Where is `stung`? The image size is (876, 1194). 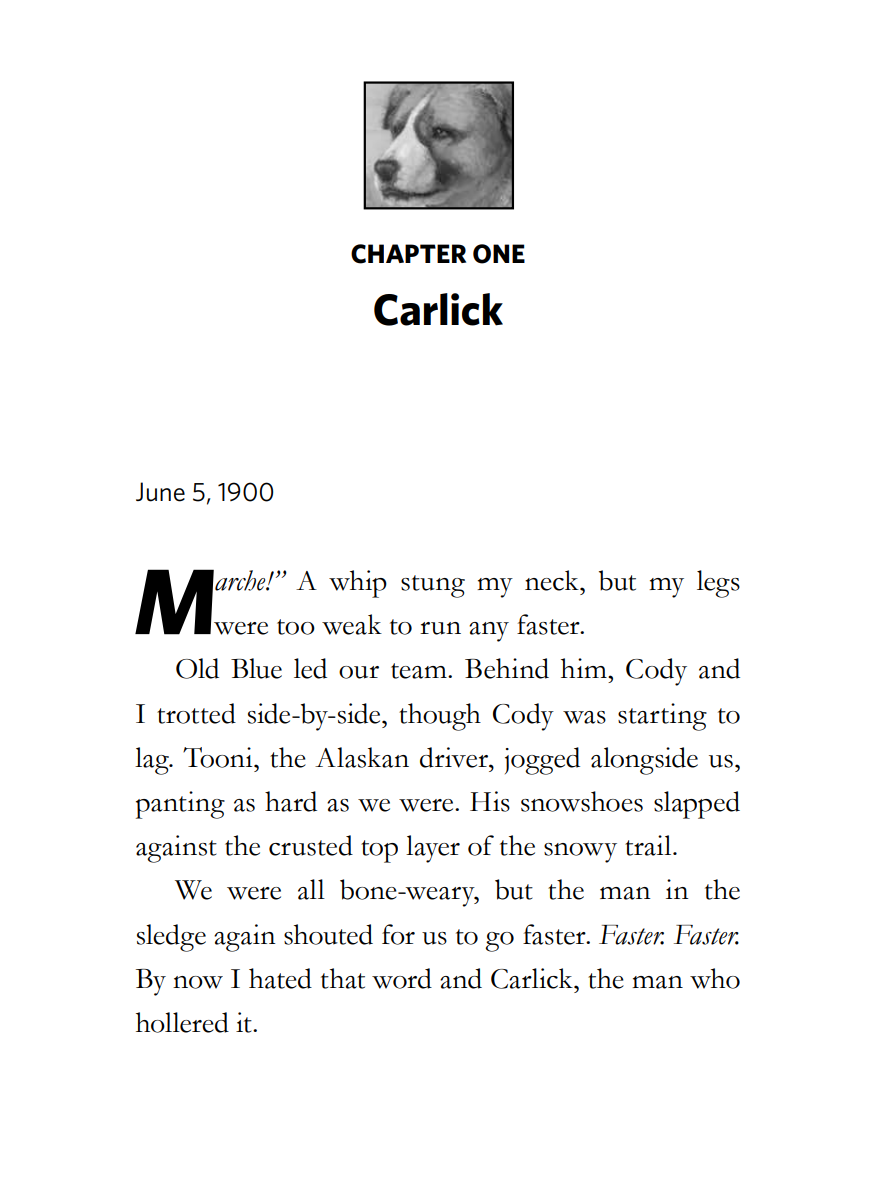
stung is located at coordinates (433, 586).
